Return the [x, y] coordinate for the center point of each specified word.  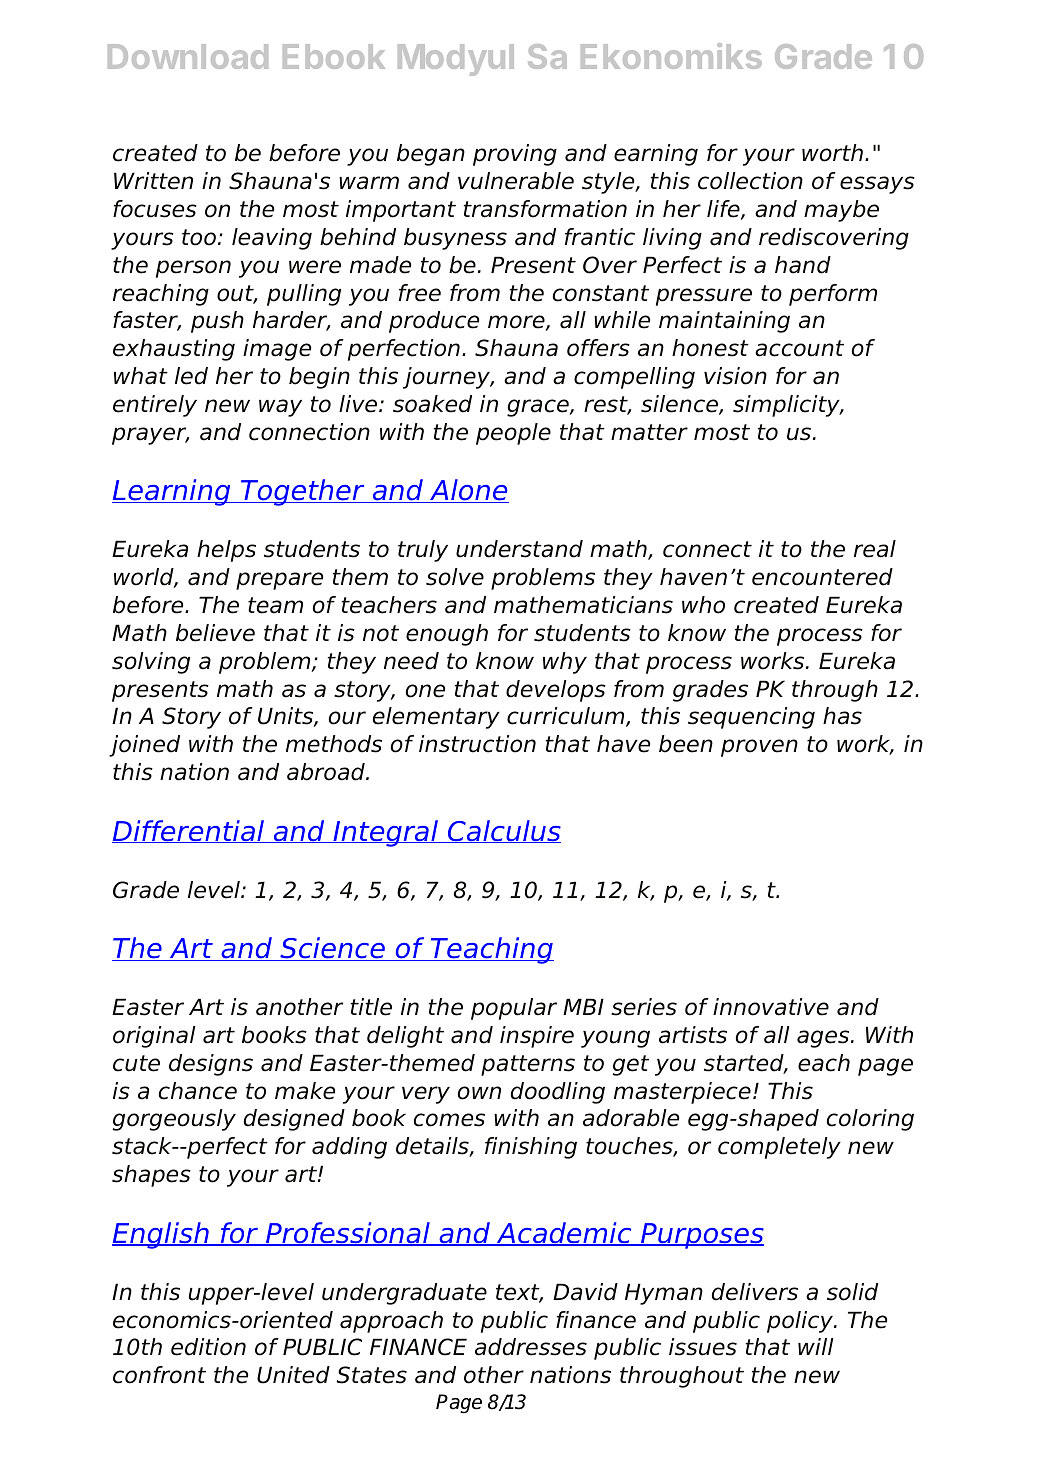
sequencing [751, 718]
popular [514, 1009]
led [191, 376]
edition [208, 1347]
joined [144, 746]
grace [539, 408]
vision [735, 376]
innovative [771, 1007]
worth [832, 153]
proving [515, 155]
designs [211, 1065]
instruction [477, 744]
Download [188, 56]
